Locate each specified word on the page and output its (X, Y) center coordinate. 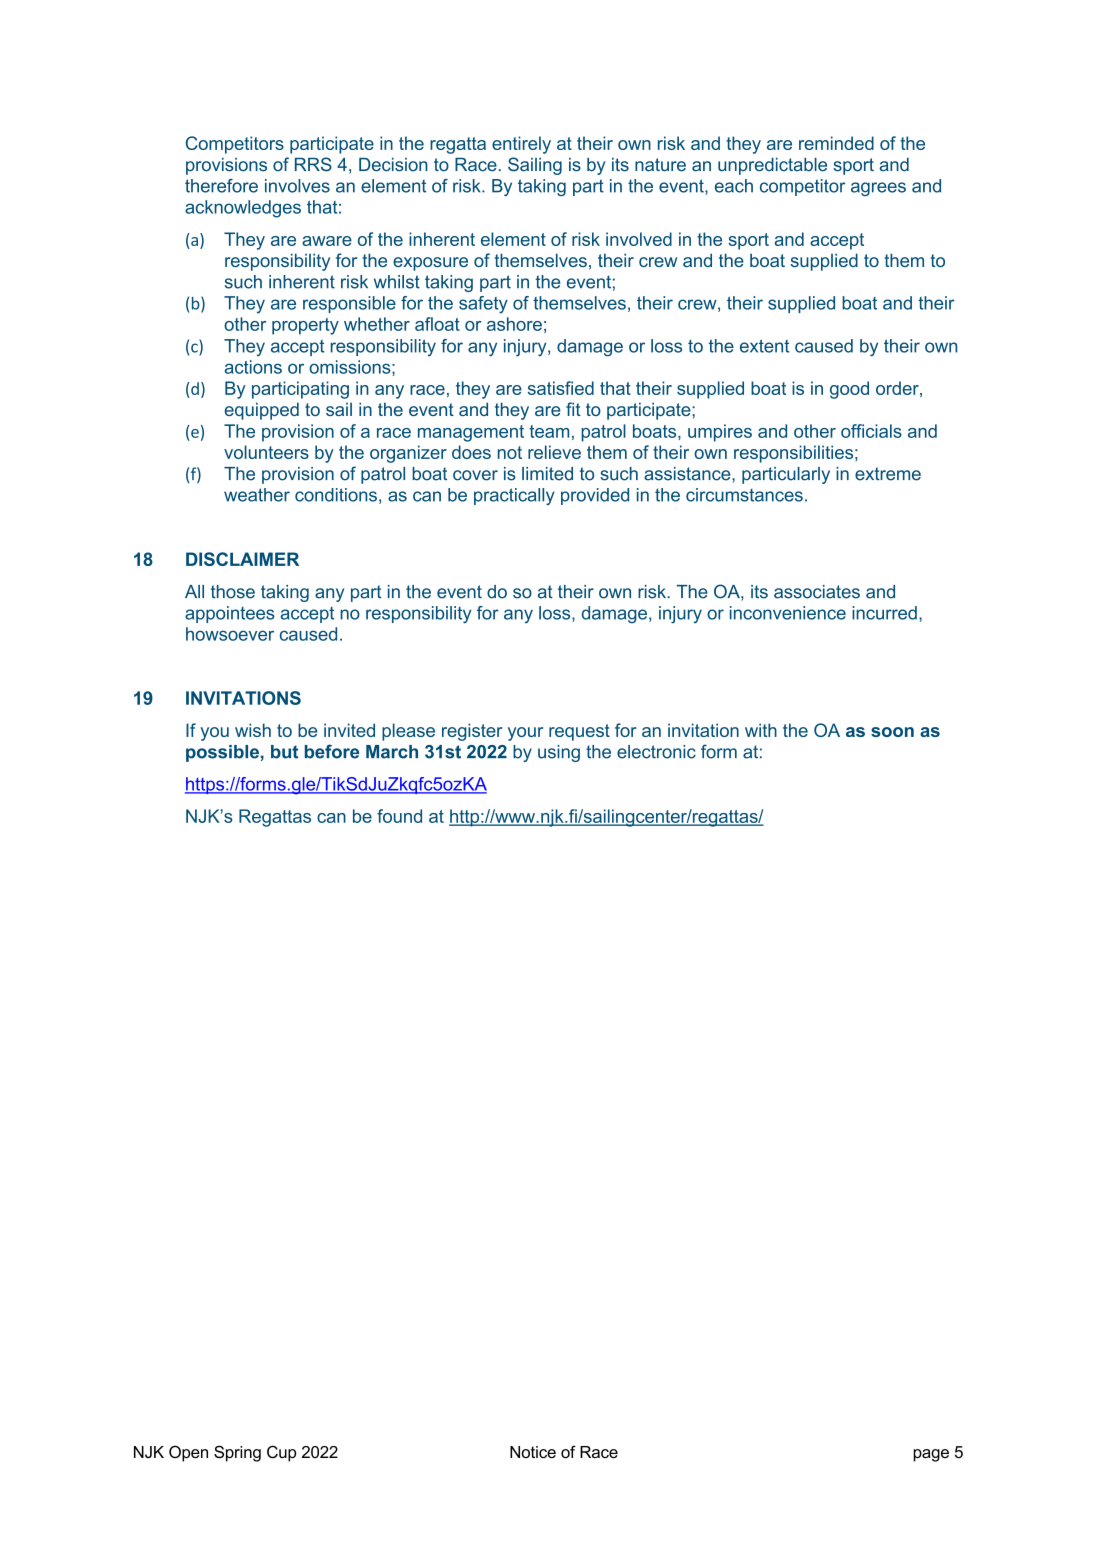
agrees (878, 189)
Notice (533, 1452)
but (284, 752)
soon (892, 732)
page (931, 1455)
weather (257, 495)
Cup (281, 1453)
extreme (888, 474)
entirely (521, 145)
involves (297, 186)
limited (547, 474)
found (399, 816)
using (559, 753)
